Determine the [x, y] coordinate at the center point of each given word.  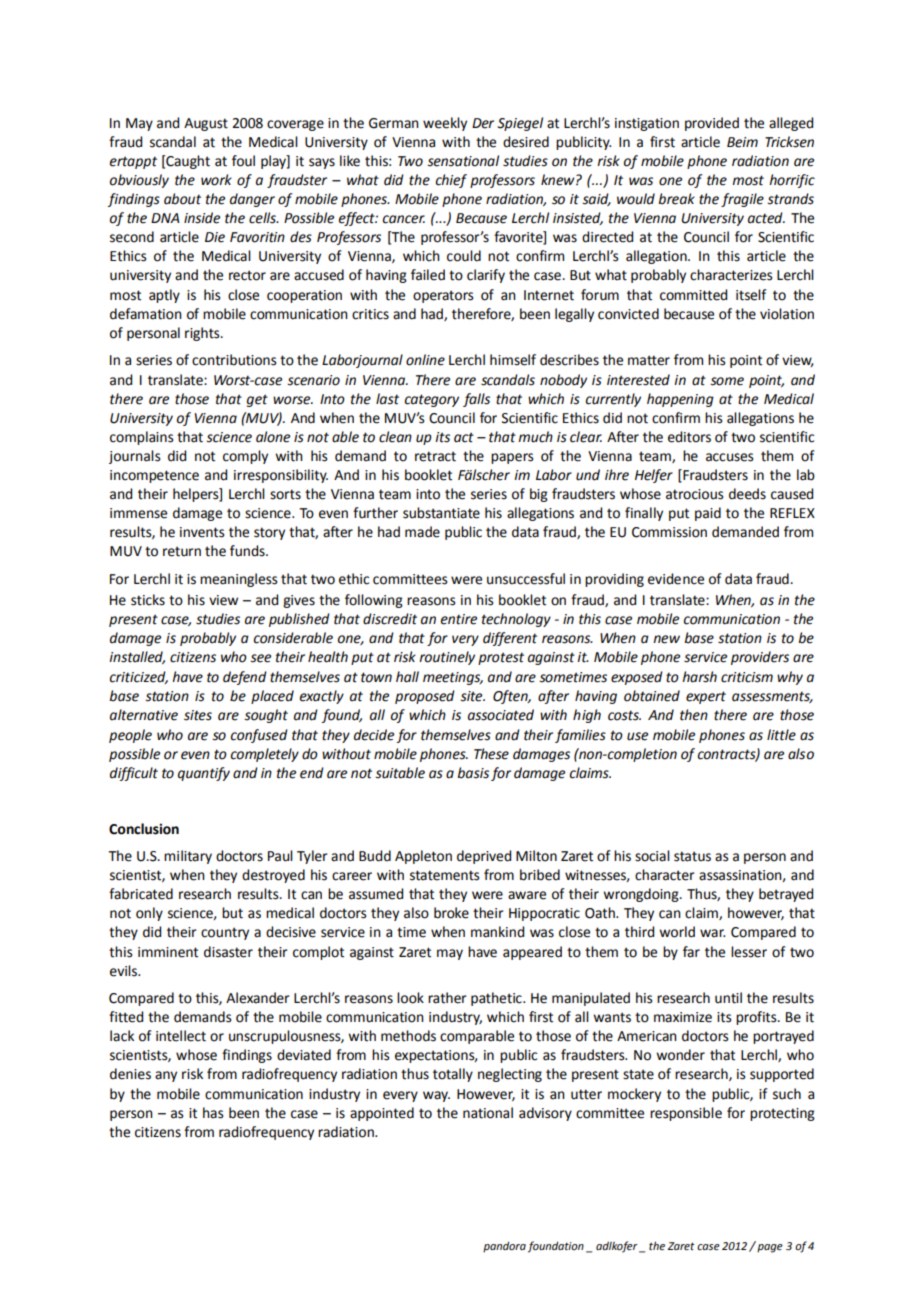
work [216, 180]
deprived [484, 857]
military [188, 857]
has [213, 1113]
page [769, 1247]
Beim [742, 142]
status [692, 856]
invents [202, 532]
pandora [504, 1247]
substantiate [441, 513]
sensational [463, 161]
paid [708, 514]
